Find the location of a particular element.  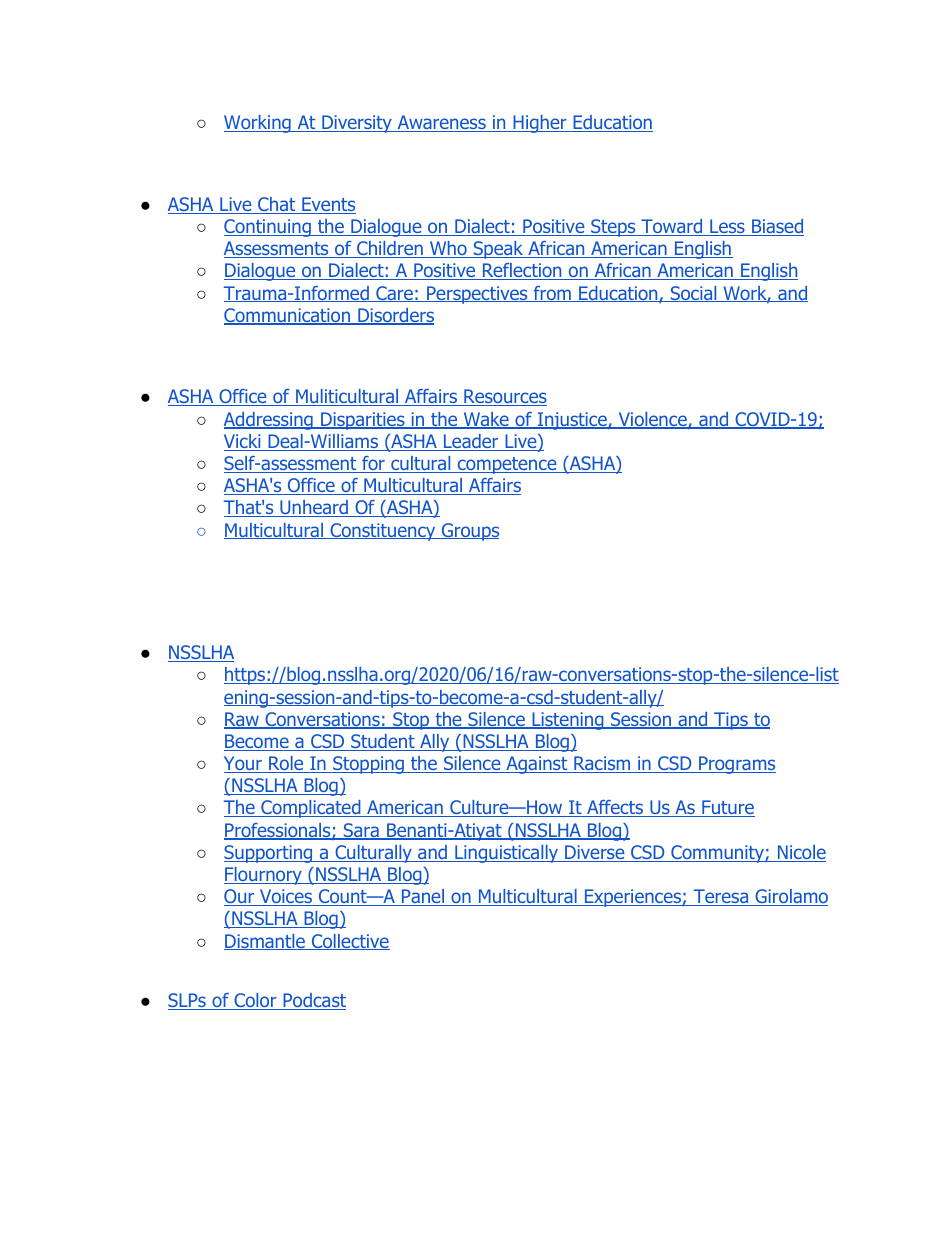

Higher is located at coordinates (540, 124).
